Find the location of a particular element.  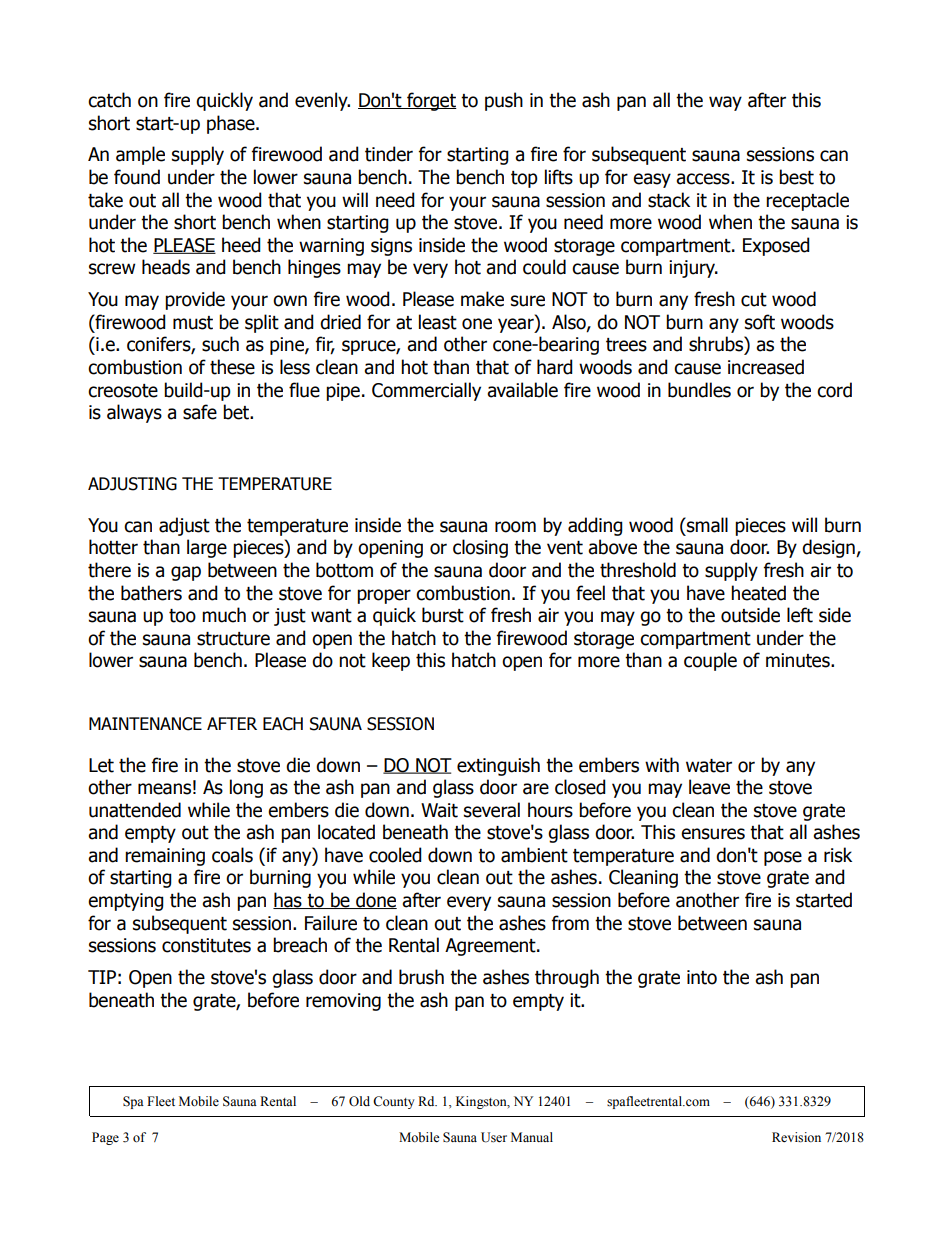

safe is located at coordinates (200, 412).
